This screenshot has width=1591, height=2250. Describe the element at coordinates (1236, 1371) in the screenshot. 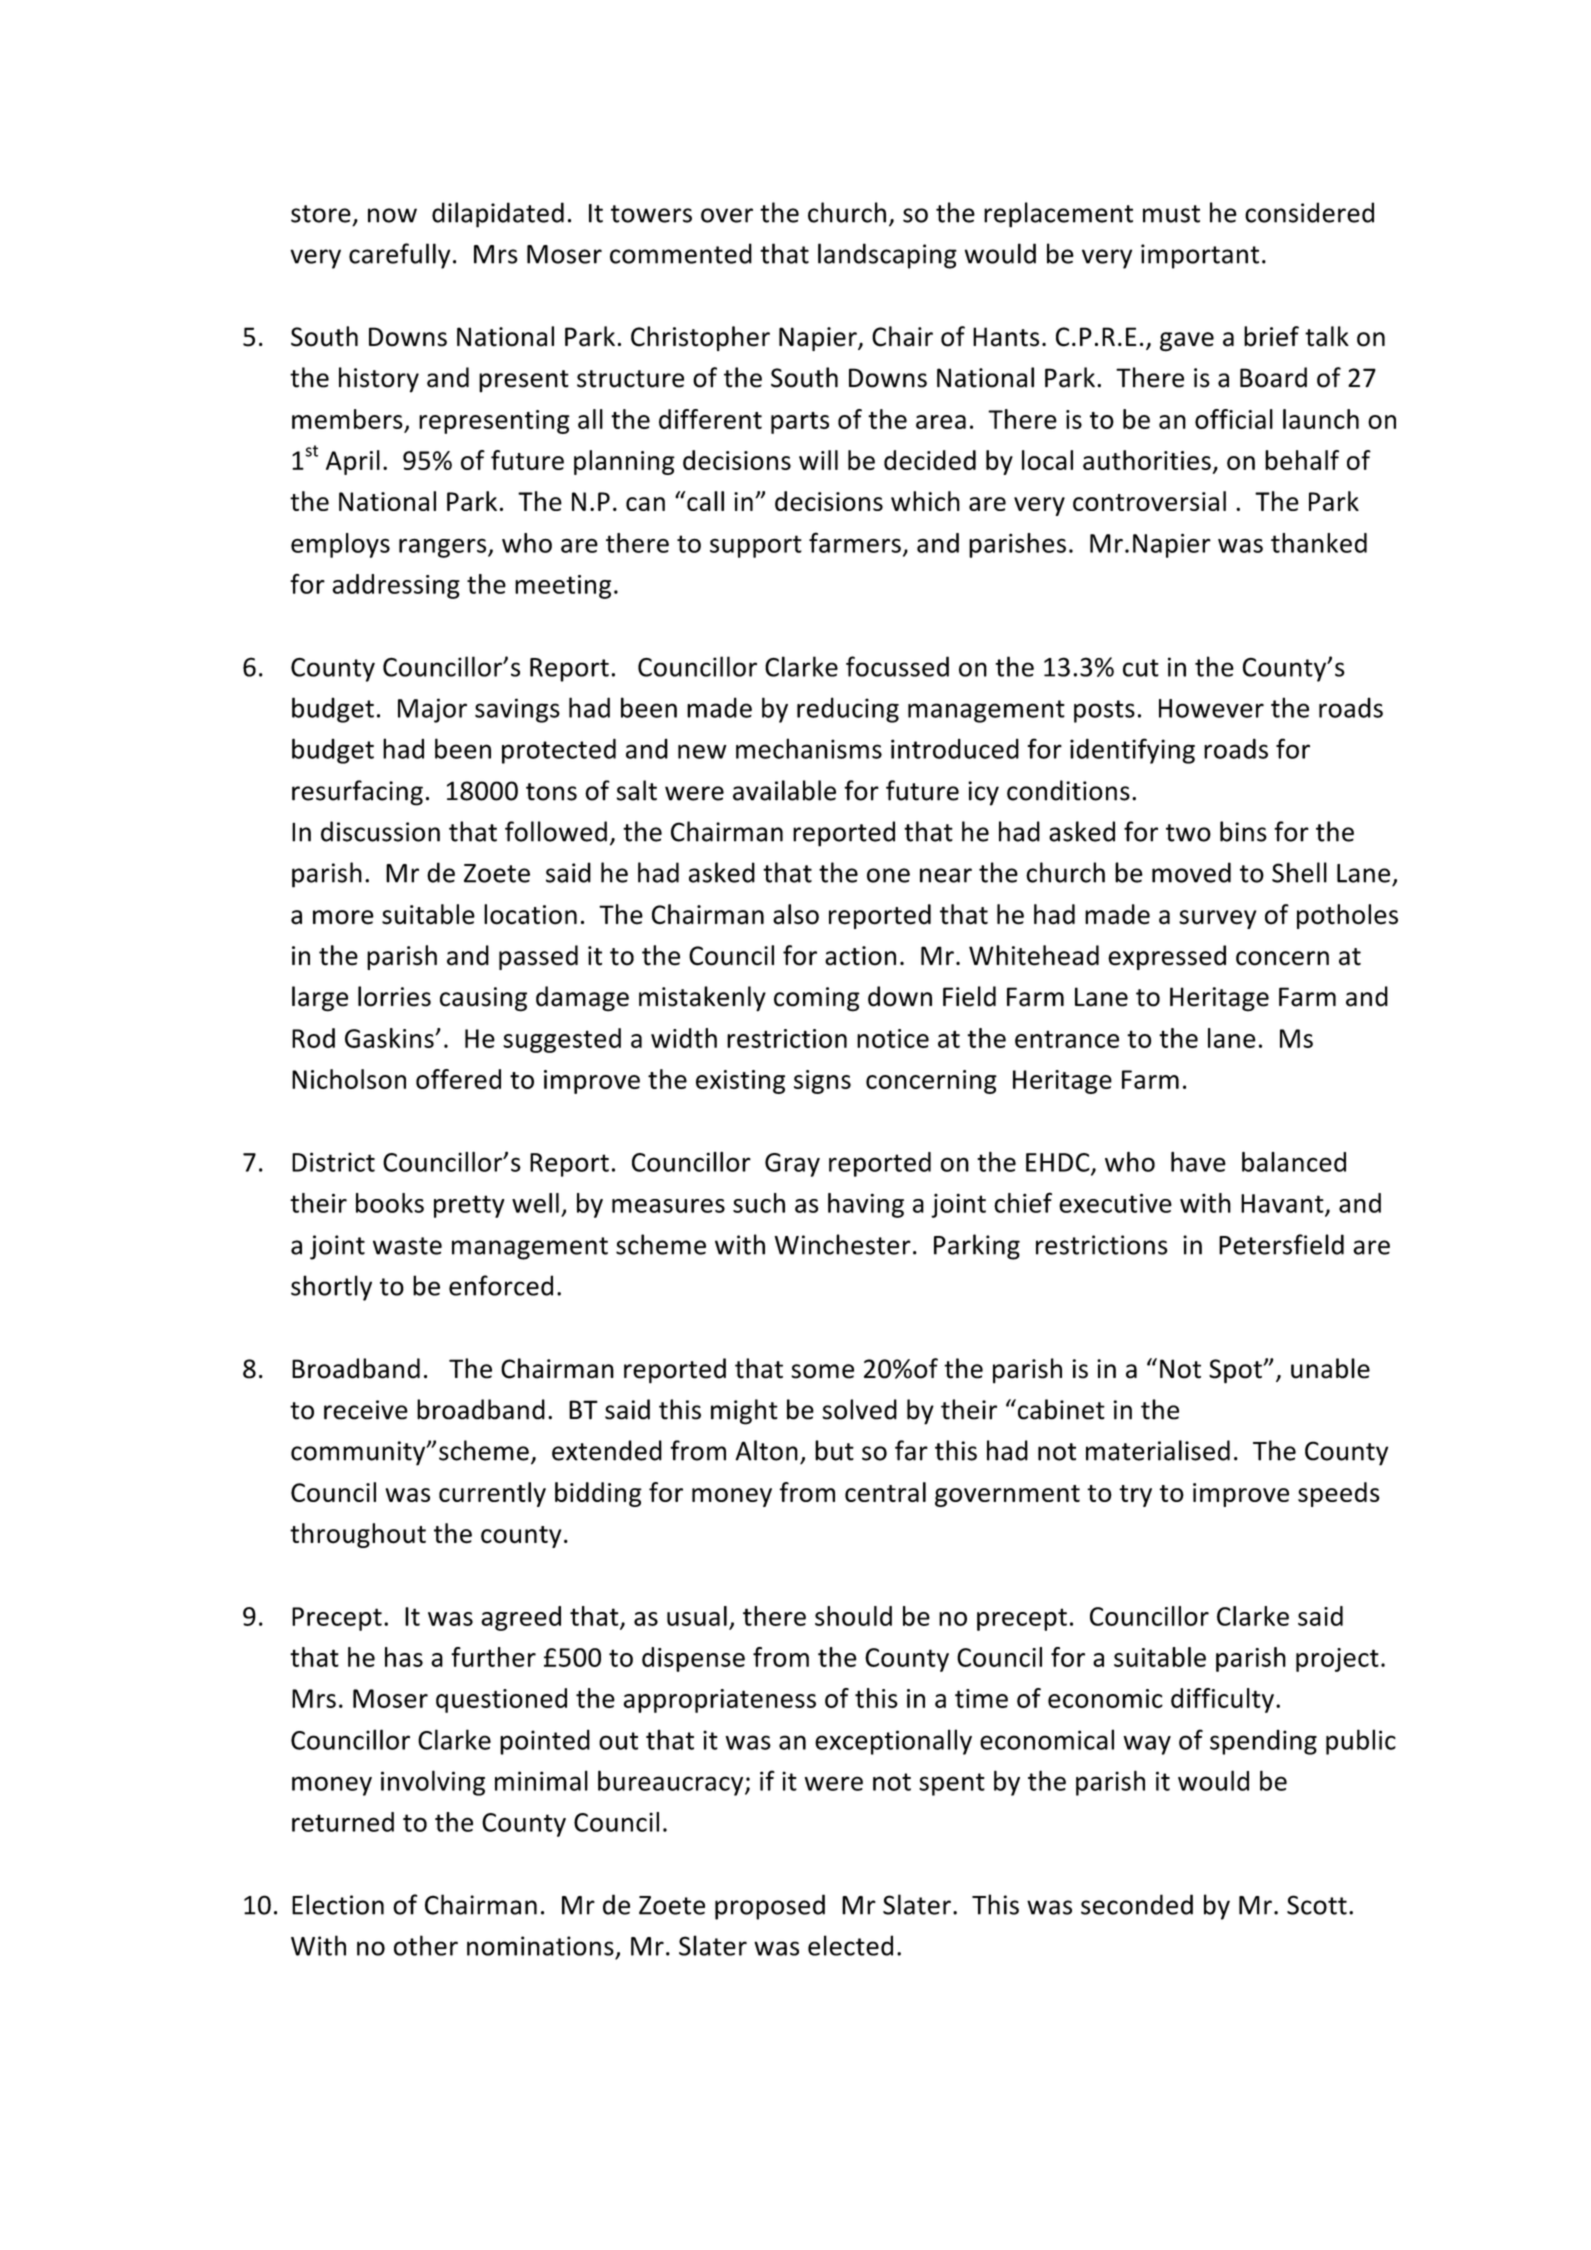

I see `Spot` at that location.
